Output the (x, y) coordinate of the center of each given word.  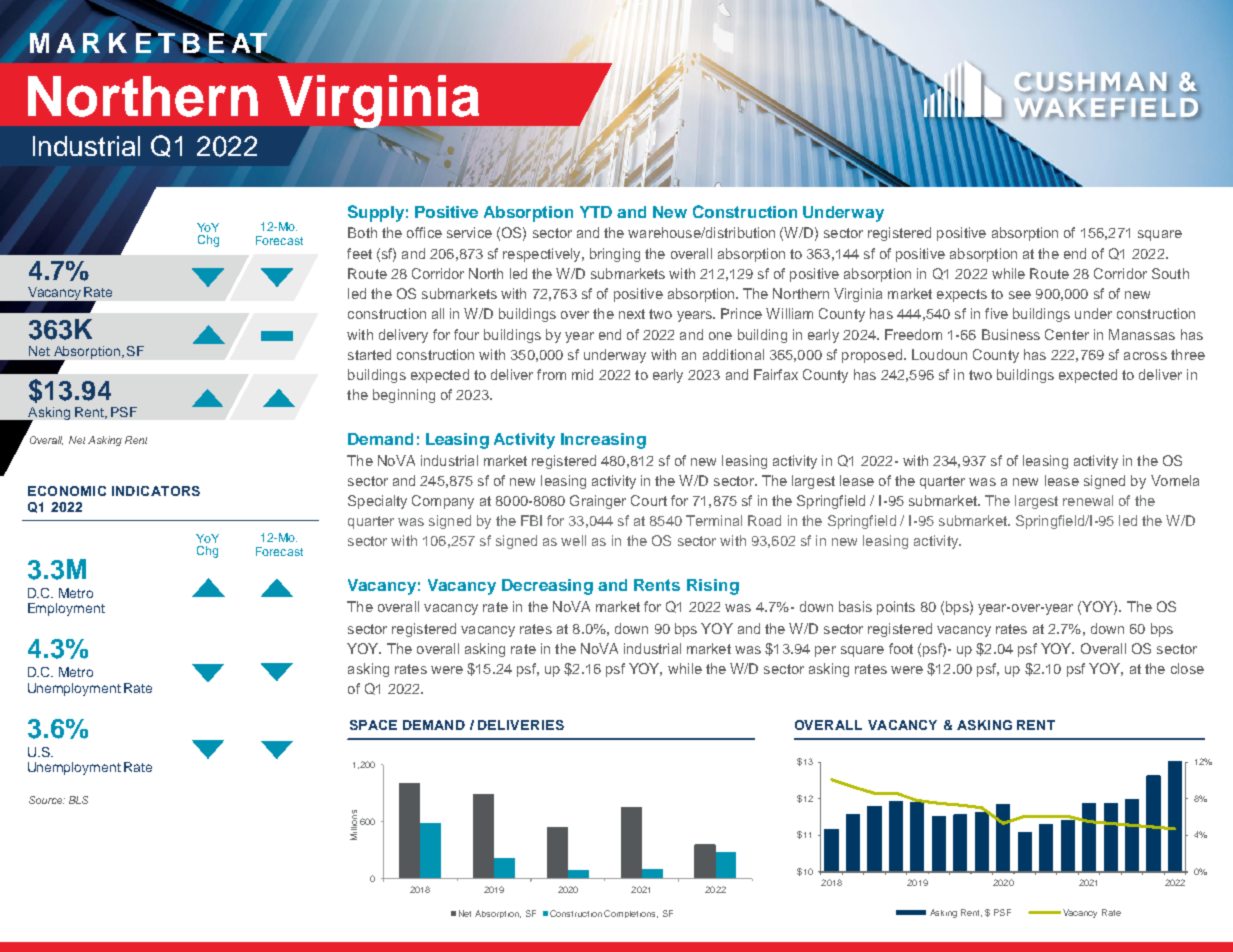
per (825, 651)
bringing (615, 255)
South (1170, 273)
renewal (1088, 500)
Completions (631, 914)
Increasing (603, 441)
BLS (78, 800)
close (1187, 668)
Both (362, 232)
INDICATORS (156, 491)
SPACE (373, 725)
